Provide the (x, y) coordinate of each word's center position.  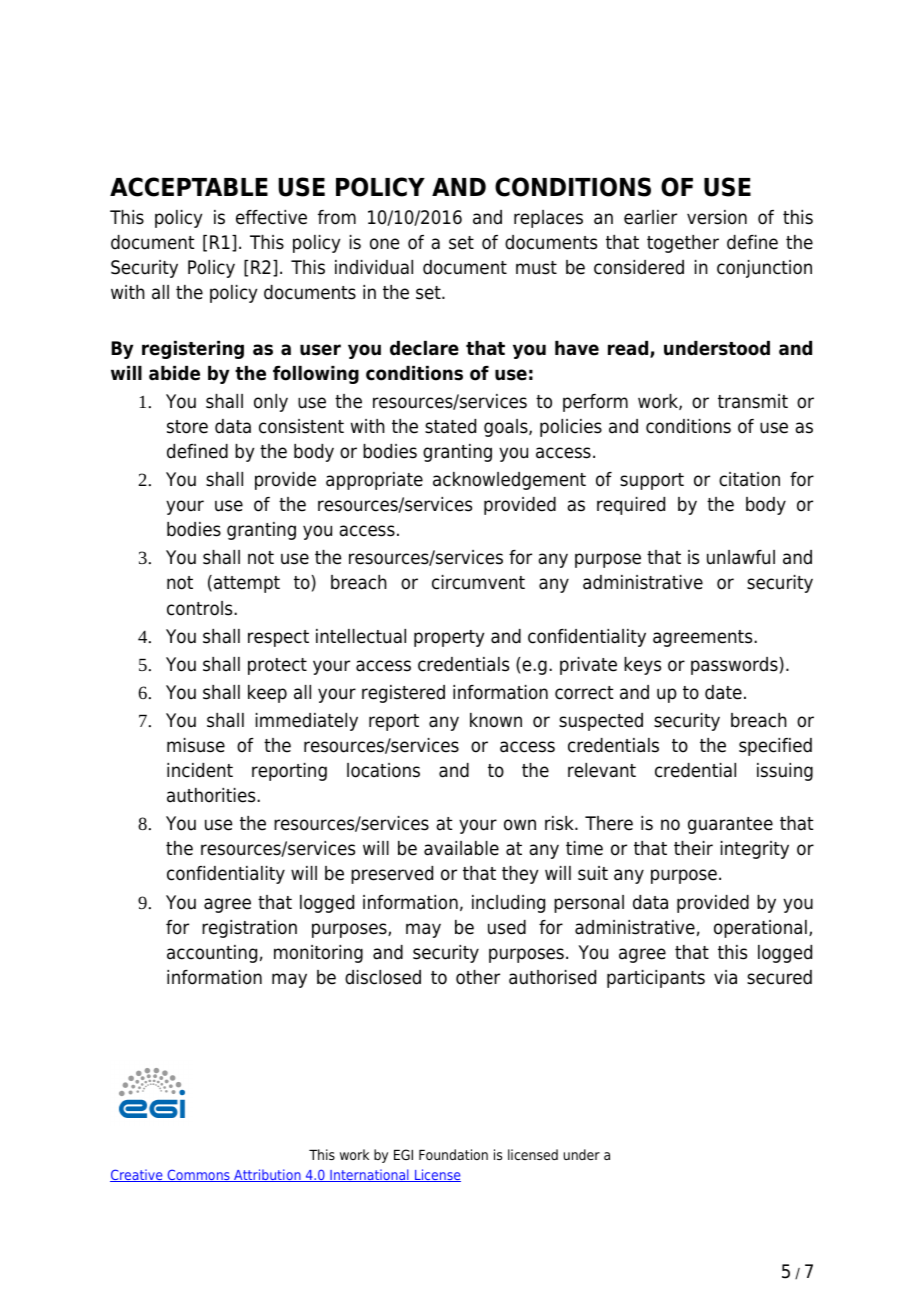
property (449, 638)
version (717, 217)
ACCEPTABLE (189, 187)
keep (267, 694)
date (723, 692)
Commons (198, 1175)
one (384, 244)
